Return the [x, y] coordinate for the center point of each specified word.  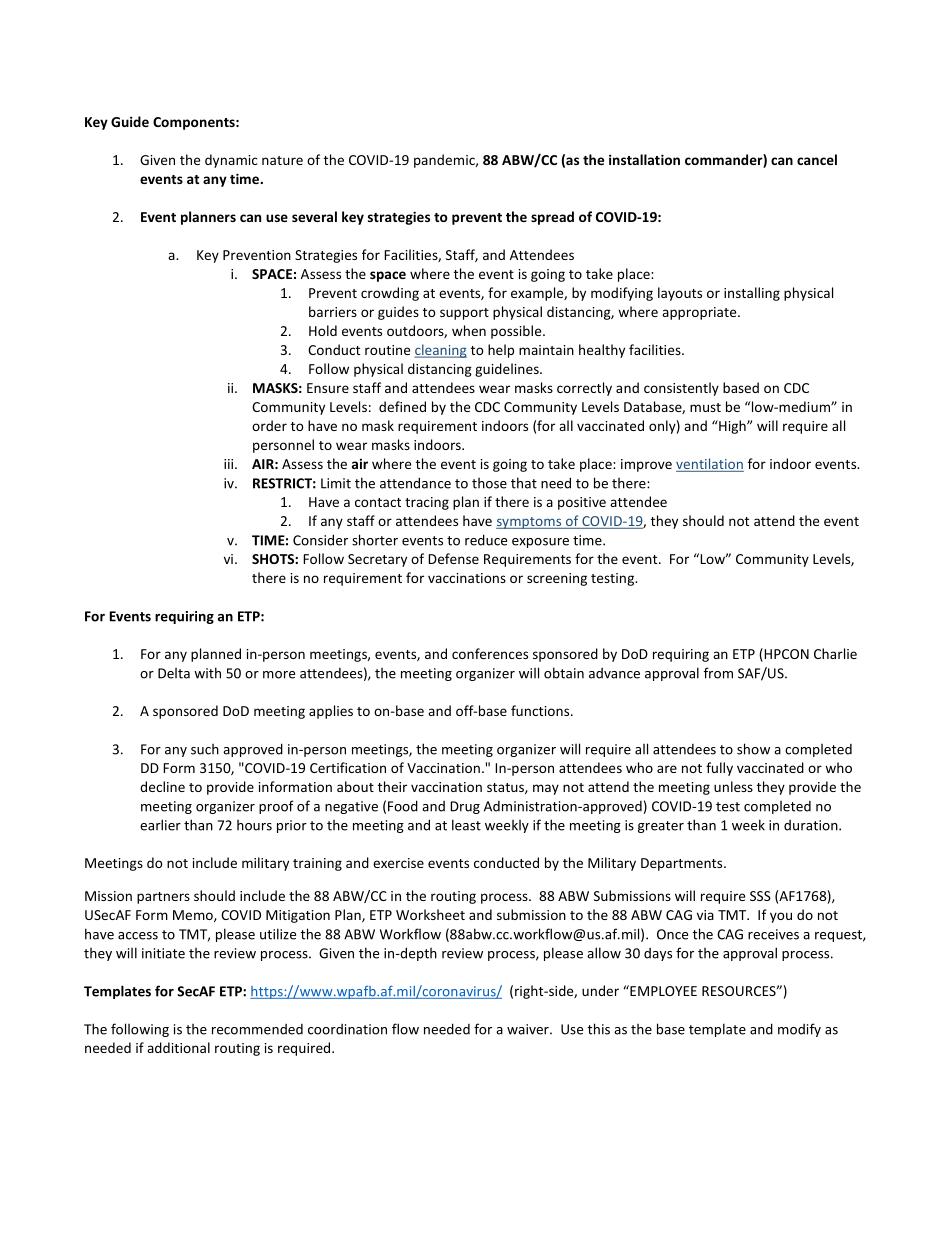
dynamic [231, 161]
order [269, 425]
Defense [453, 558]
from [718, 673]
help [501, 351]
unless [733, 786]
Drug [465, 807]
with [207, 673]
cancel [817, 159]
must [705, 407]
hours [254, 825]
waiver [529, 1029]
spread [552, 218]
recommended [257, 1029]
